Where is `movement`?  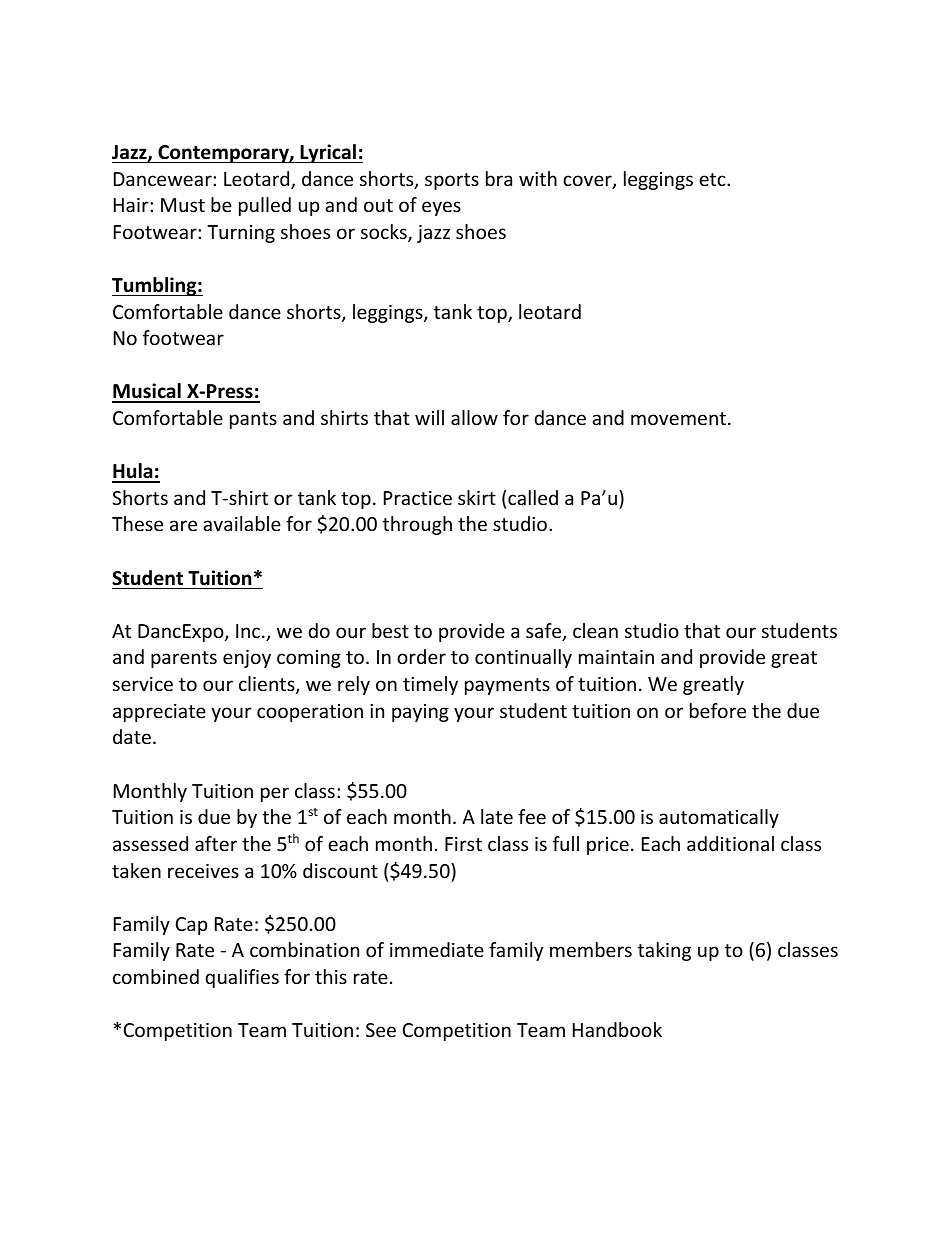
movement is located at coordinates (678, 418).
